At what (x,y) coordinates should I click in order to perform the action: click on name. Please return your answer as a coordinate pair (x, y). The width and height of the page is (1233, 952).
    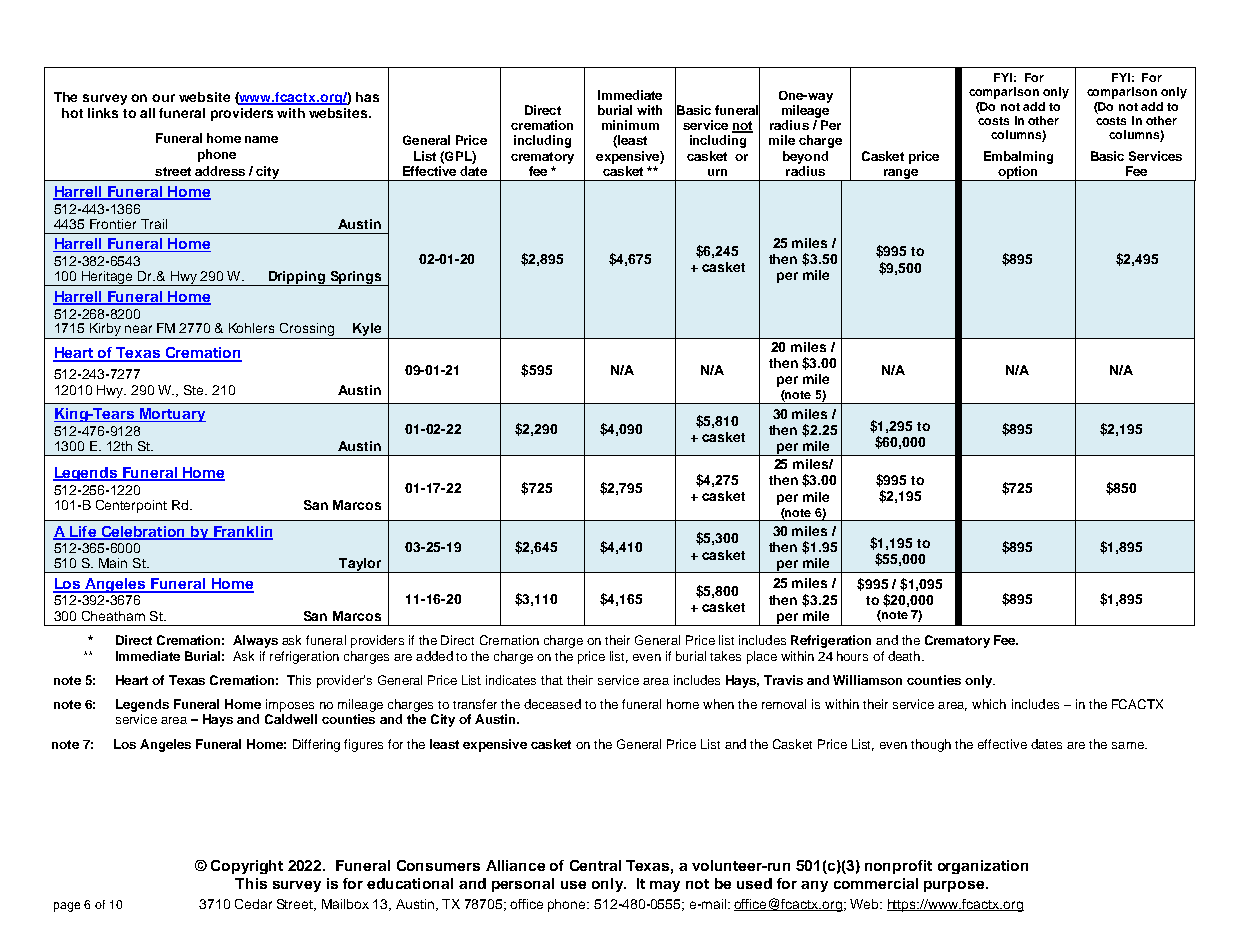
    Looking at the image, I should click on (261, 139).
